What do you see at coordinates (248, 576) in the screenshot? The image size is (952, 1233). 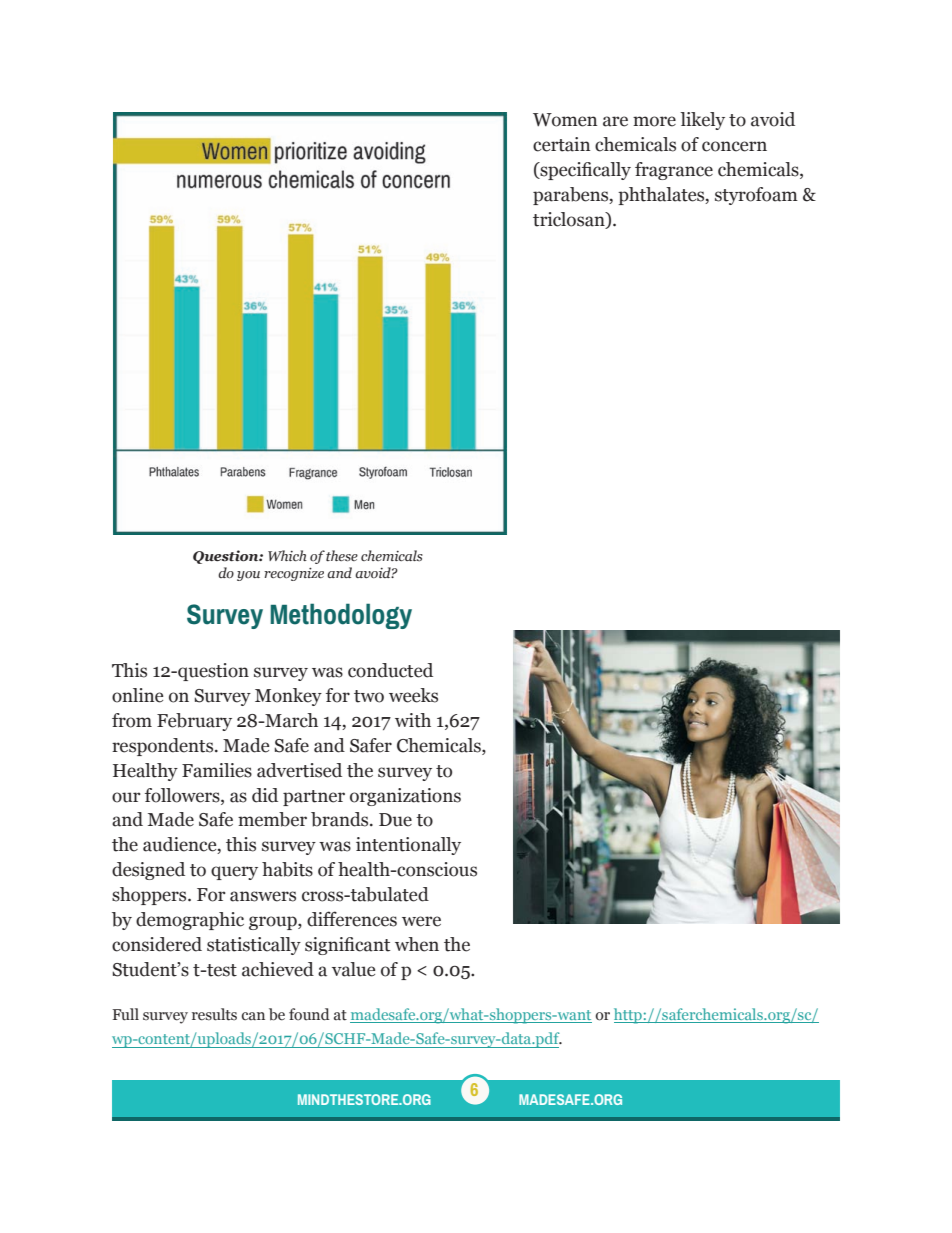 I see `you` at bounding box center [248, 576].
